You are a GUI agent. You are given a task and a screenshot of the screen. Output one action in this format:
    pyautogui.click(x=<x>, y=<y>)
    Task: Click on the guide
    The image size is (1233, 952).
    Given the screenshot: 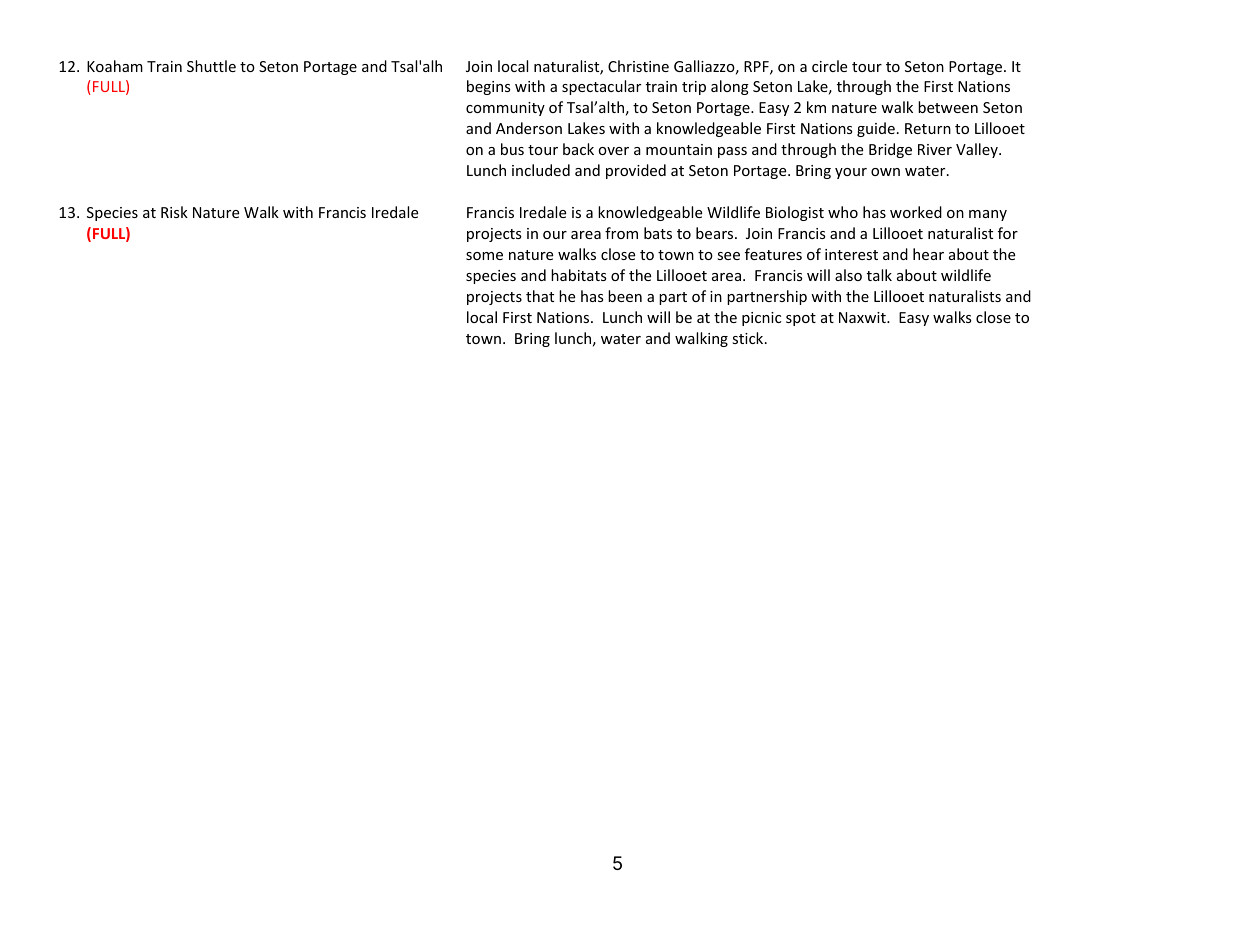 What is the action you would take?
    pyautogui.click(x=876, y=129)
